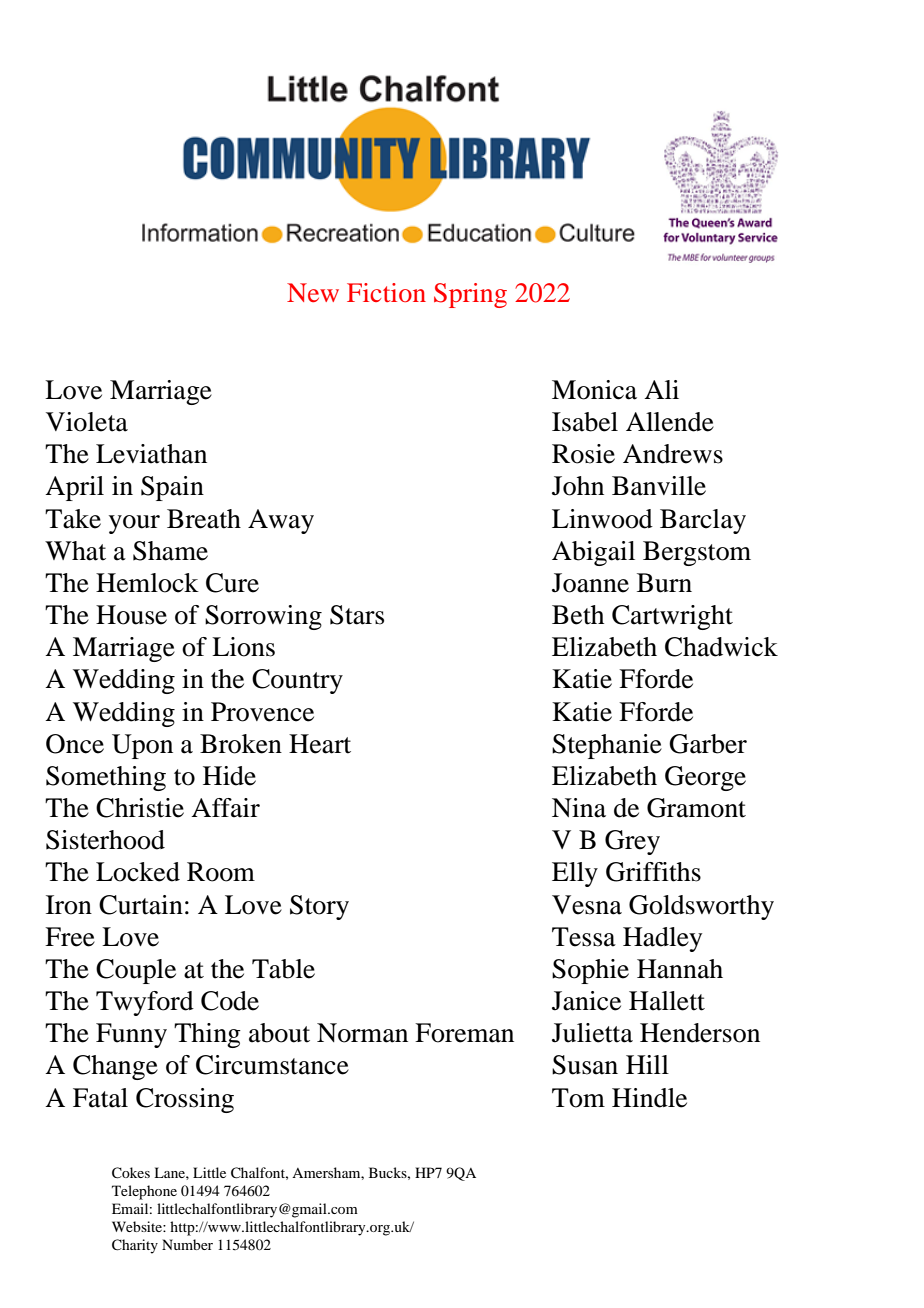  I want to click on Number, so click(187, 1244).
